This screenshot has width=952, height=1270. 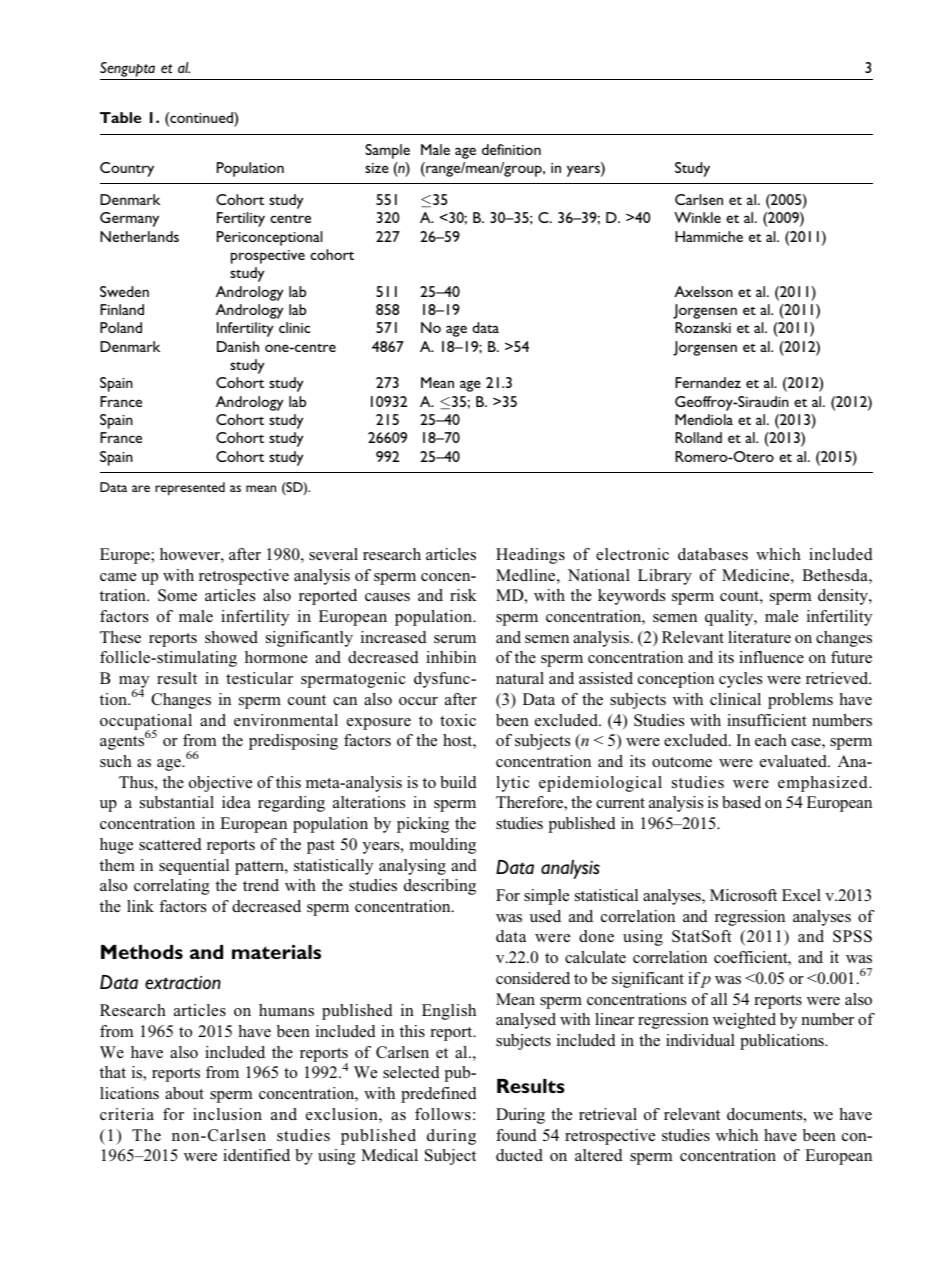 I want to click on Sample, so click(x=387, y=151).
